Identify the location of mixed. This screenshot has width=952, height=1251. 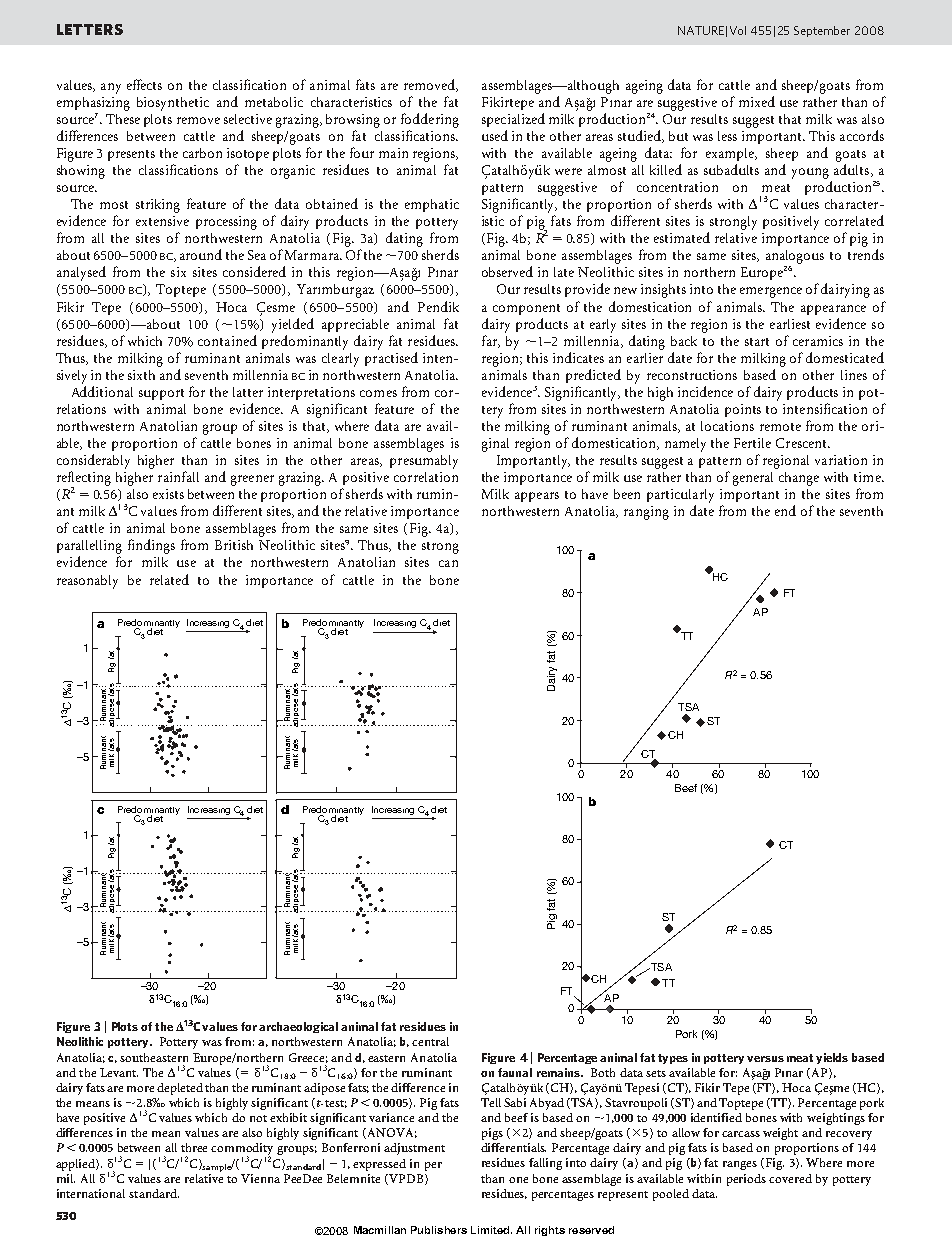
(757, 101).
